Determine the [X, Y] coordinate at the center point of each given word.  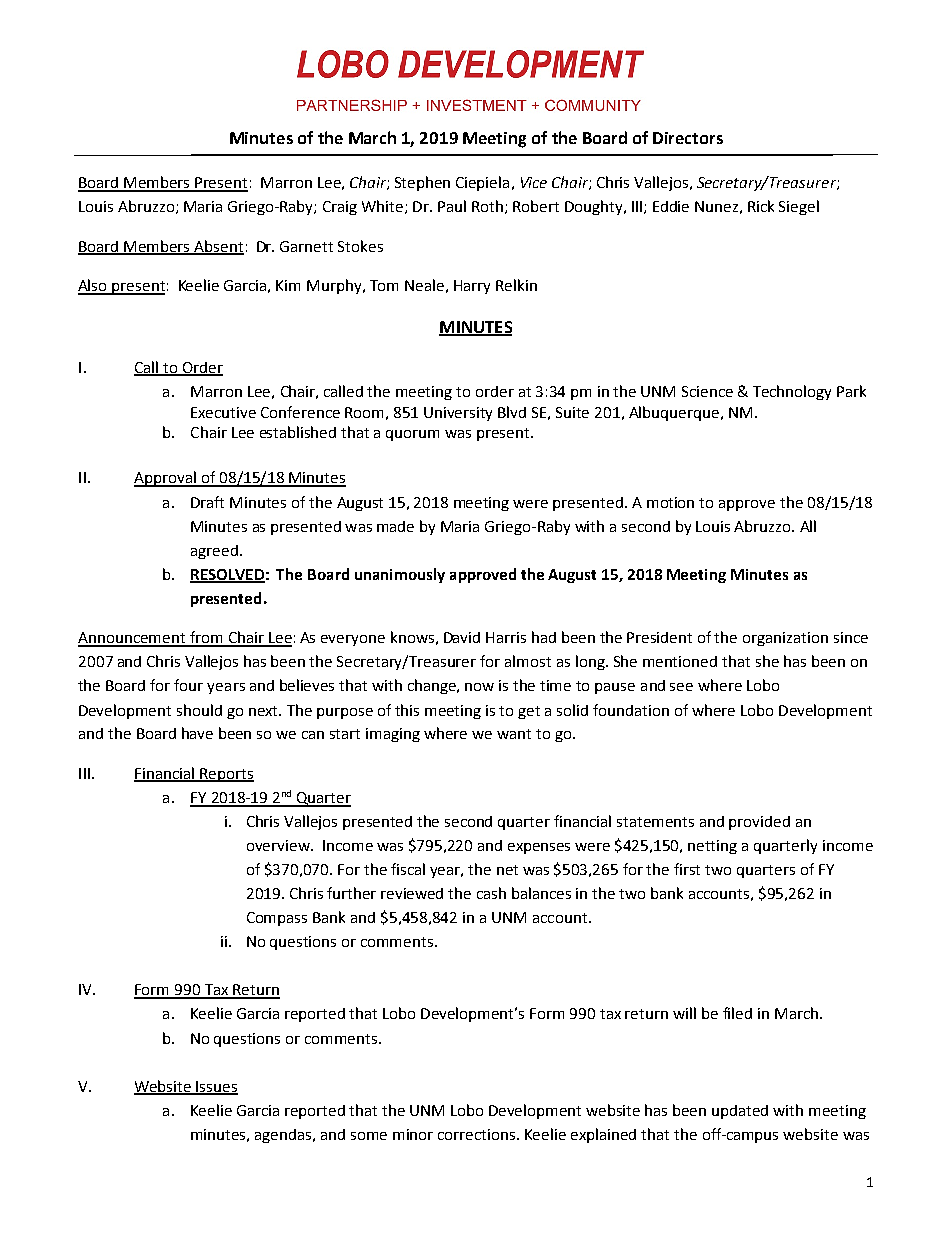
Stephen [422, 183]
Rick [761, 206]
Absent [218, 247]
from [206, 638]
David [462, 637]
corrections [478, 1134]
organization [785, 639]
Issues [216, 1087]
